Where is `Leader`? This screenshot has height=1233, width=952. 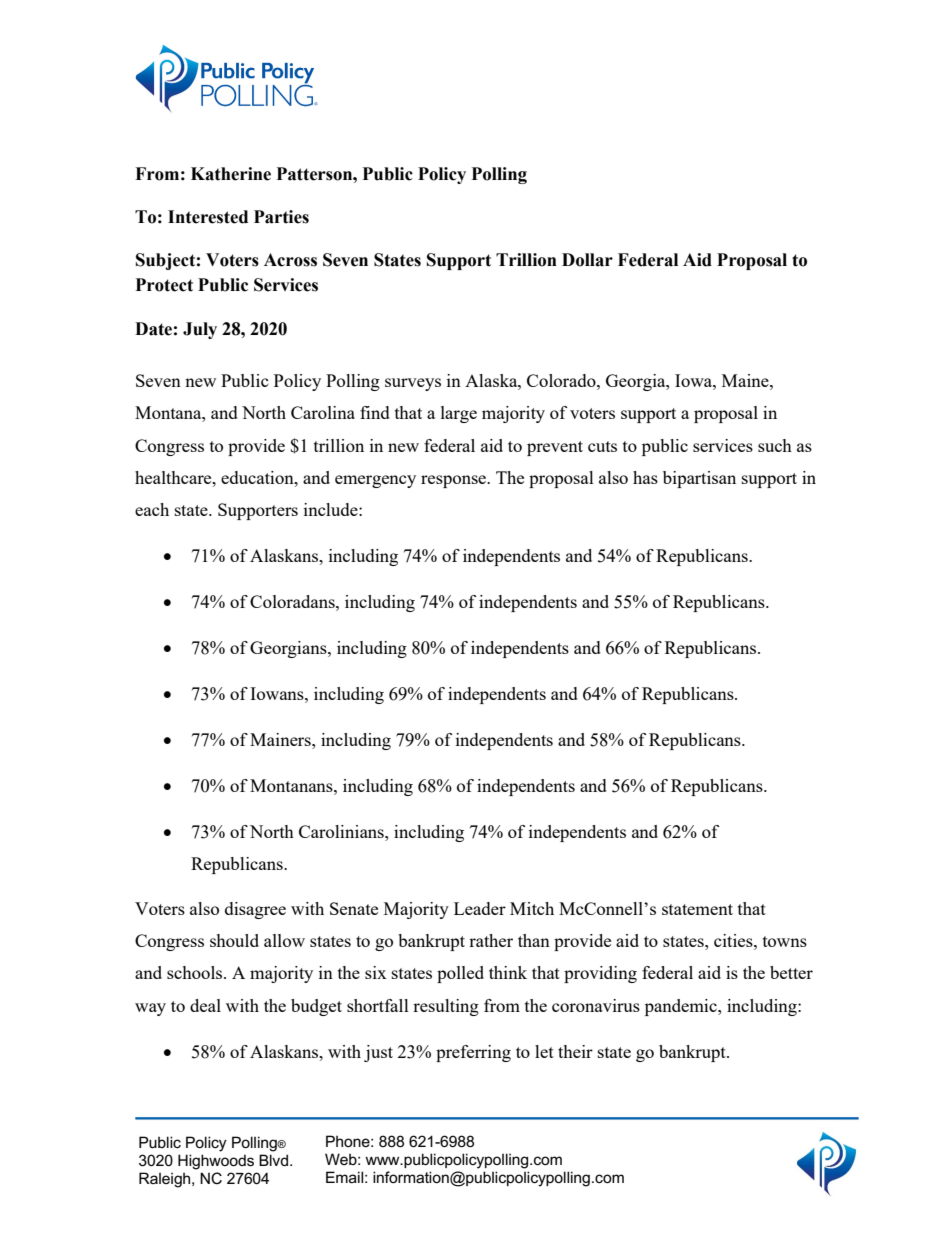
Leader is located at coordinates (480, 908).
